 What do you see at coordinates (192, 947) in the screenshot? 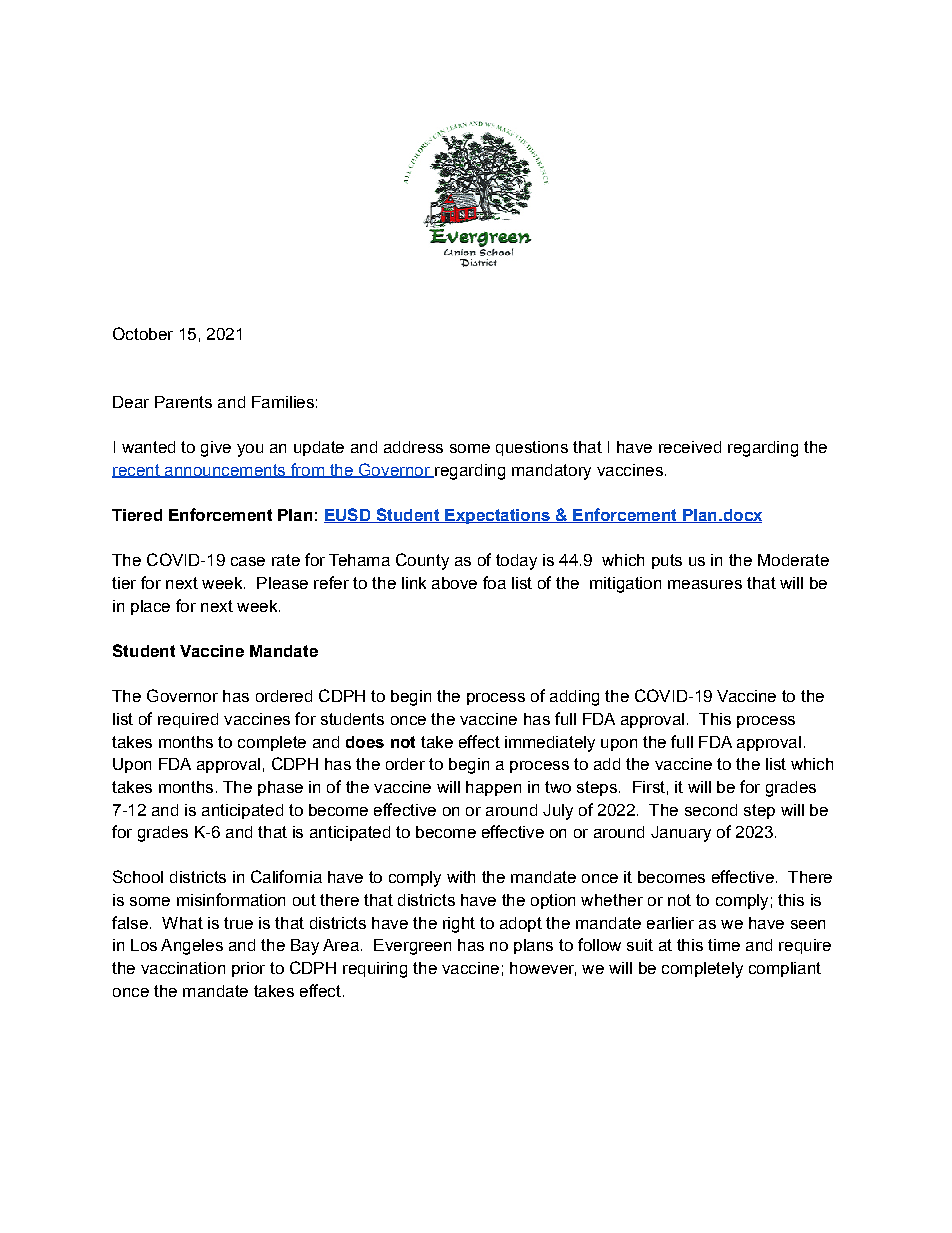
I see `Angeles` at bounding box center [192, 947].
